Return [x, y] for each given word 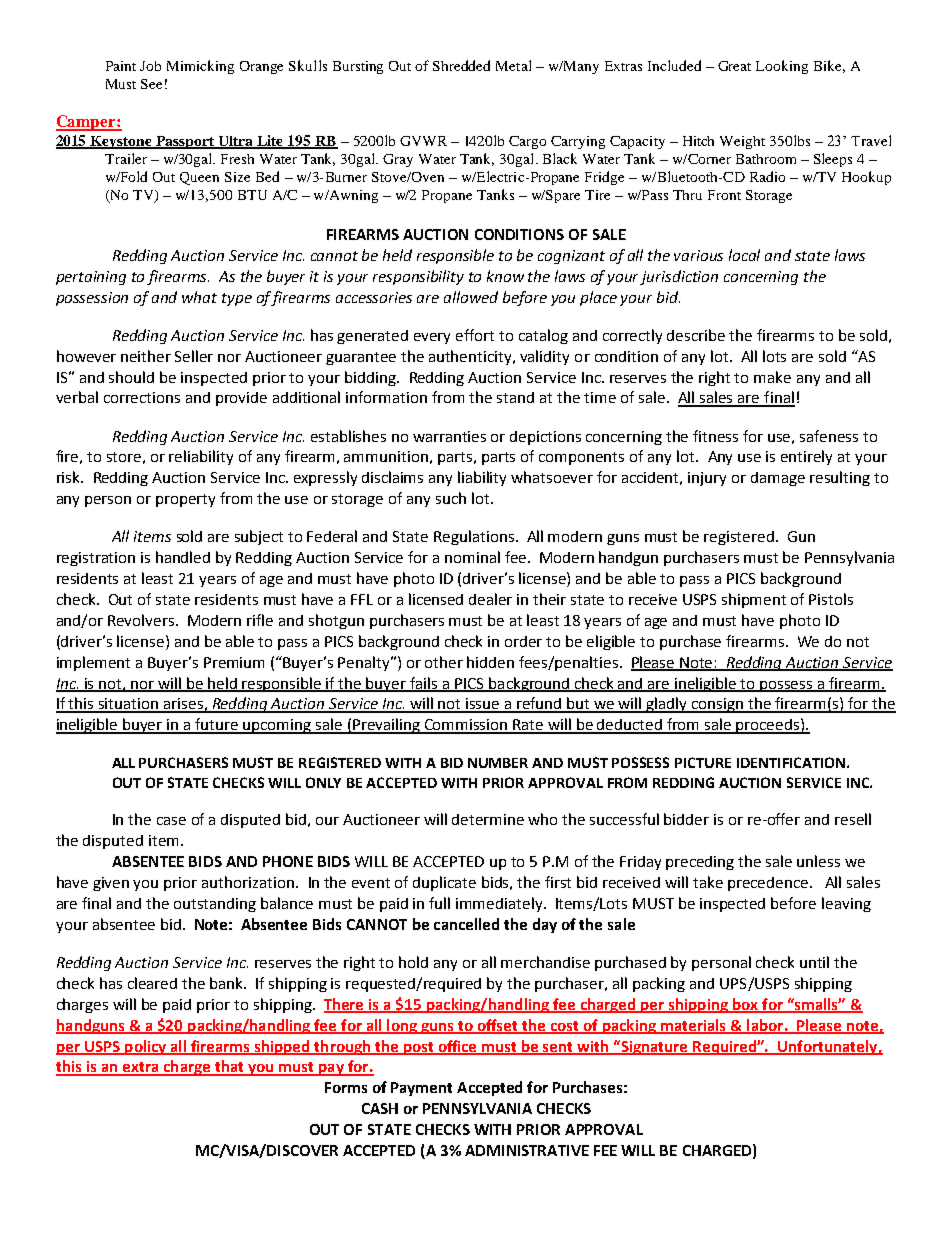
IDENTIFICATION [791, 762]
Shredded [461, 65]
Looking [782, 67]
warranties [449, 436]
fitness [715, 436]
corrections [142, 397]
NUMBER [498, 763]
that [229, 1067]
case [171, 821]
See [151, 84]
